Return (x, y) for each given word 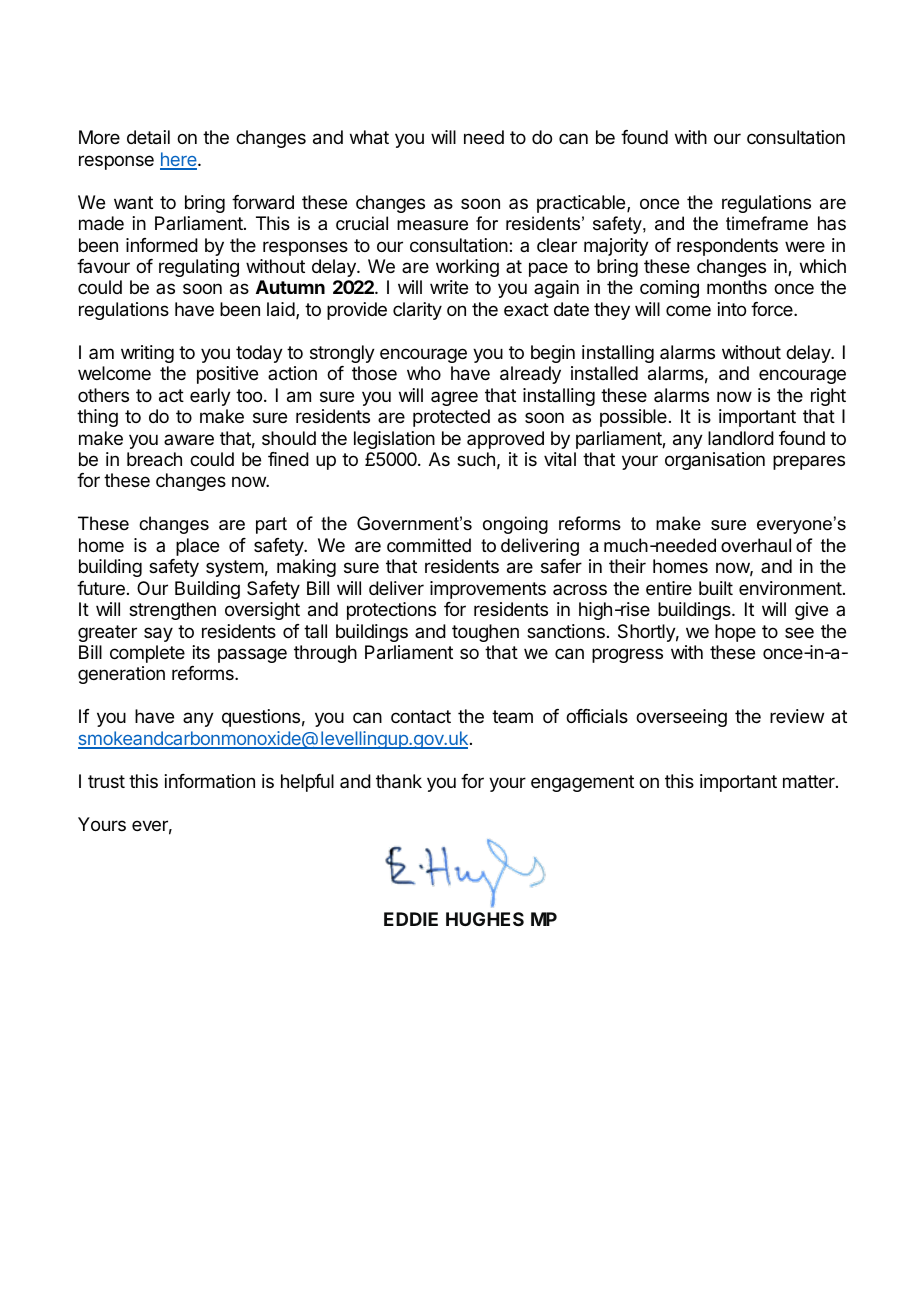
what (369, 137)
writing (147, 354)
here (179, 160)
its (201, 652)
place (197, 547)
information (210, 781)
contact (421, 716)
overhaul (756, 545)
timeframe (767, 223)
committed (429, 545)
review (797, 716)
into (732, 309)
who (424, 373)
